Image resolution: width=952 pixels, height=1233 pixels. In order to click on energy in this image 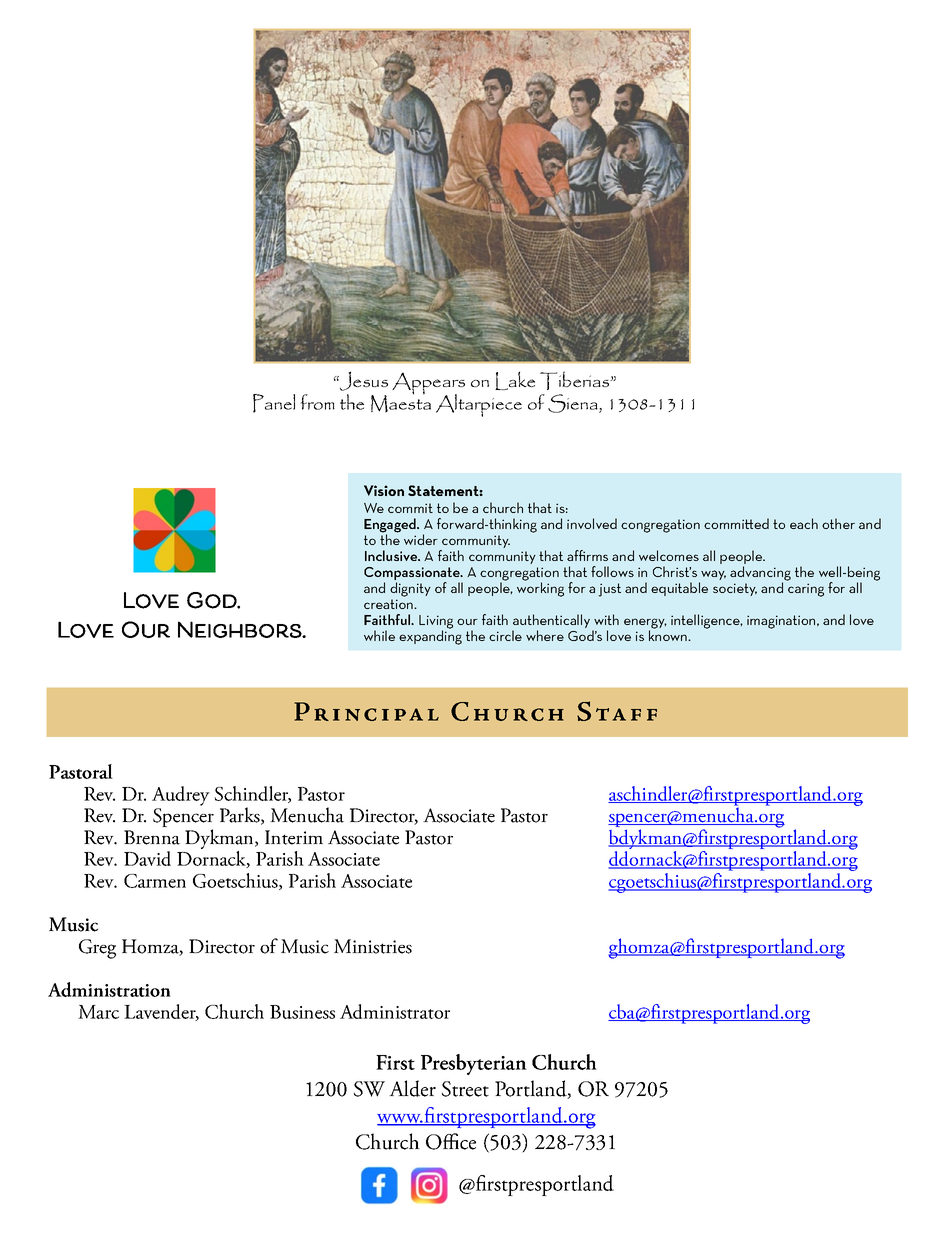, I will do `click(645, 624)`.
